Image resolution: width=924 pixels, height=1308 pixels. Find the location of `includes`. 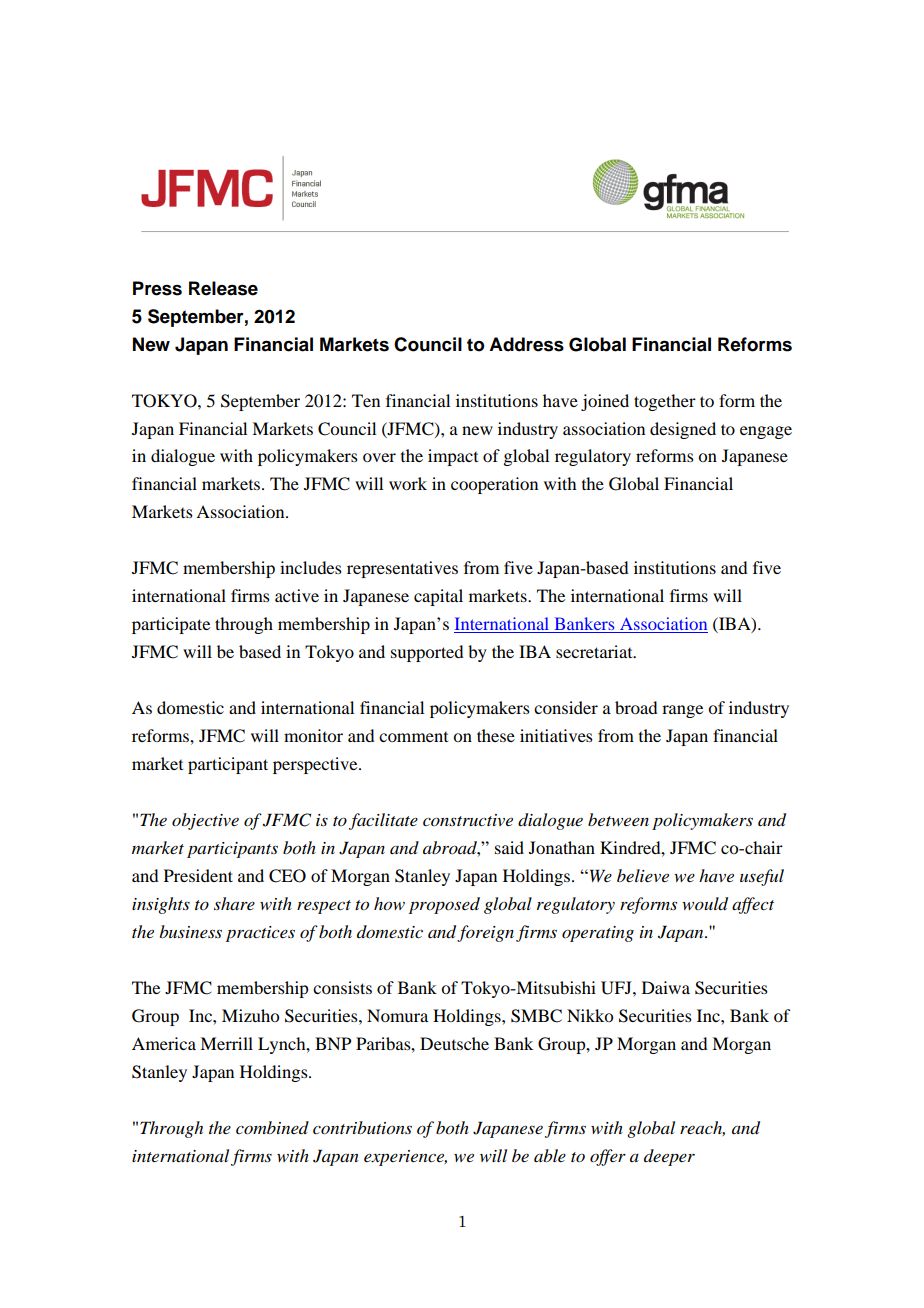

includes is located at coordinates (311, 567).
